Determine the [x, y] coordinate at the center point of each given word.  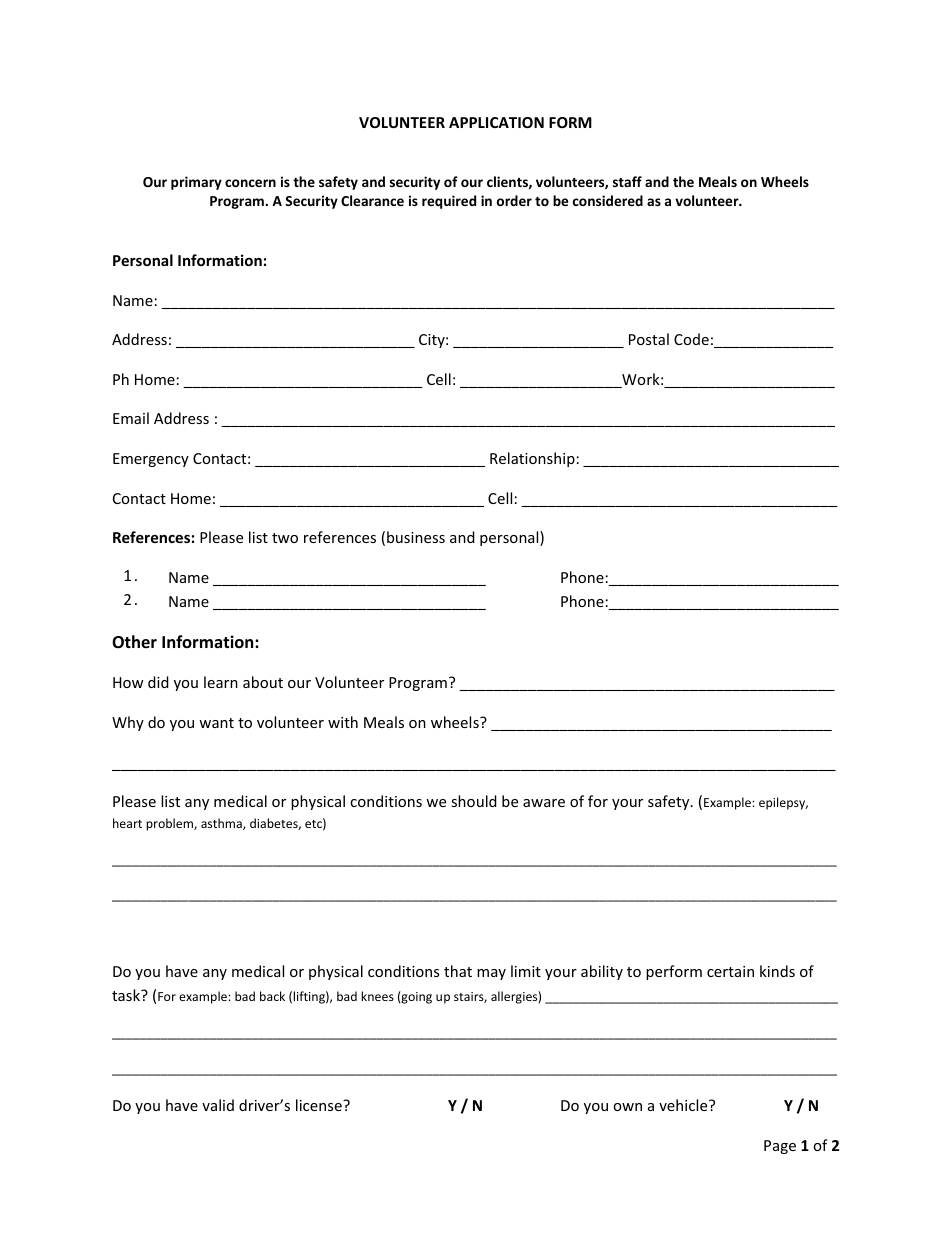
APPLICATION [496, 122]
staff [627, 181]
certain [730, 971]
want [216, 723]
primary [196, 183]
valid [218, 1105]
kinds [777, 971]
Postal [649, 339]
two [285, 538]
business [416, 537]
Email [131, 418]
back [272, 996]
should [474, 801]
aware [544, 803]
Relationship [532, 459]
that [458, 971]
